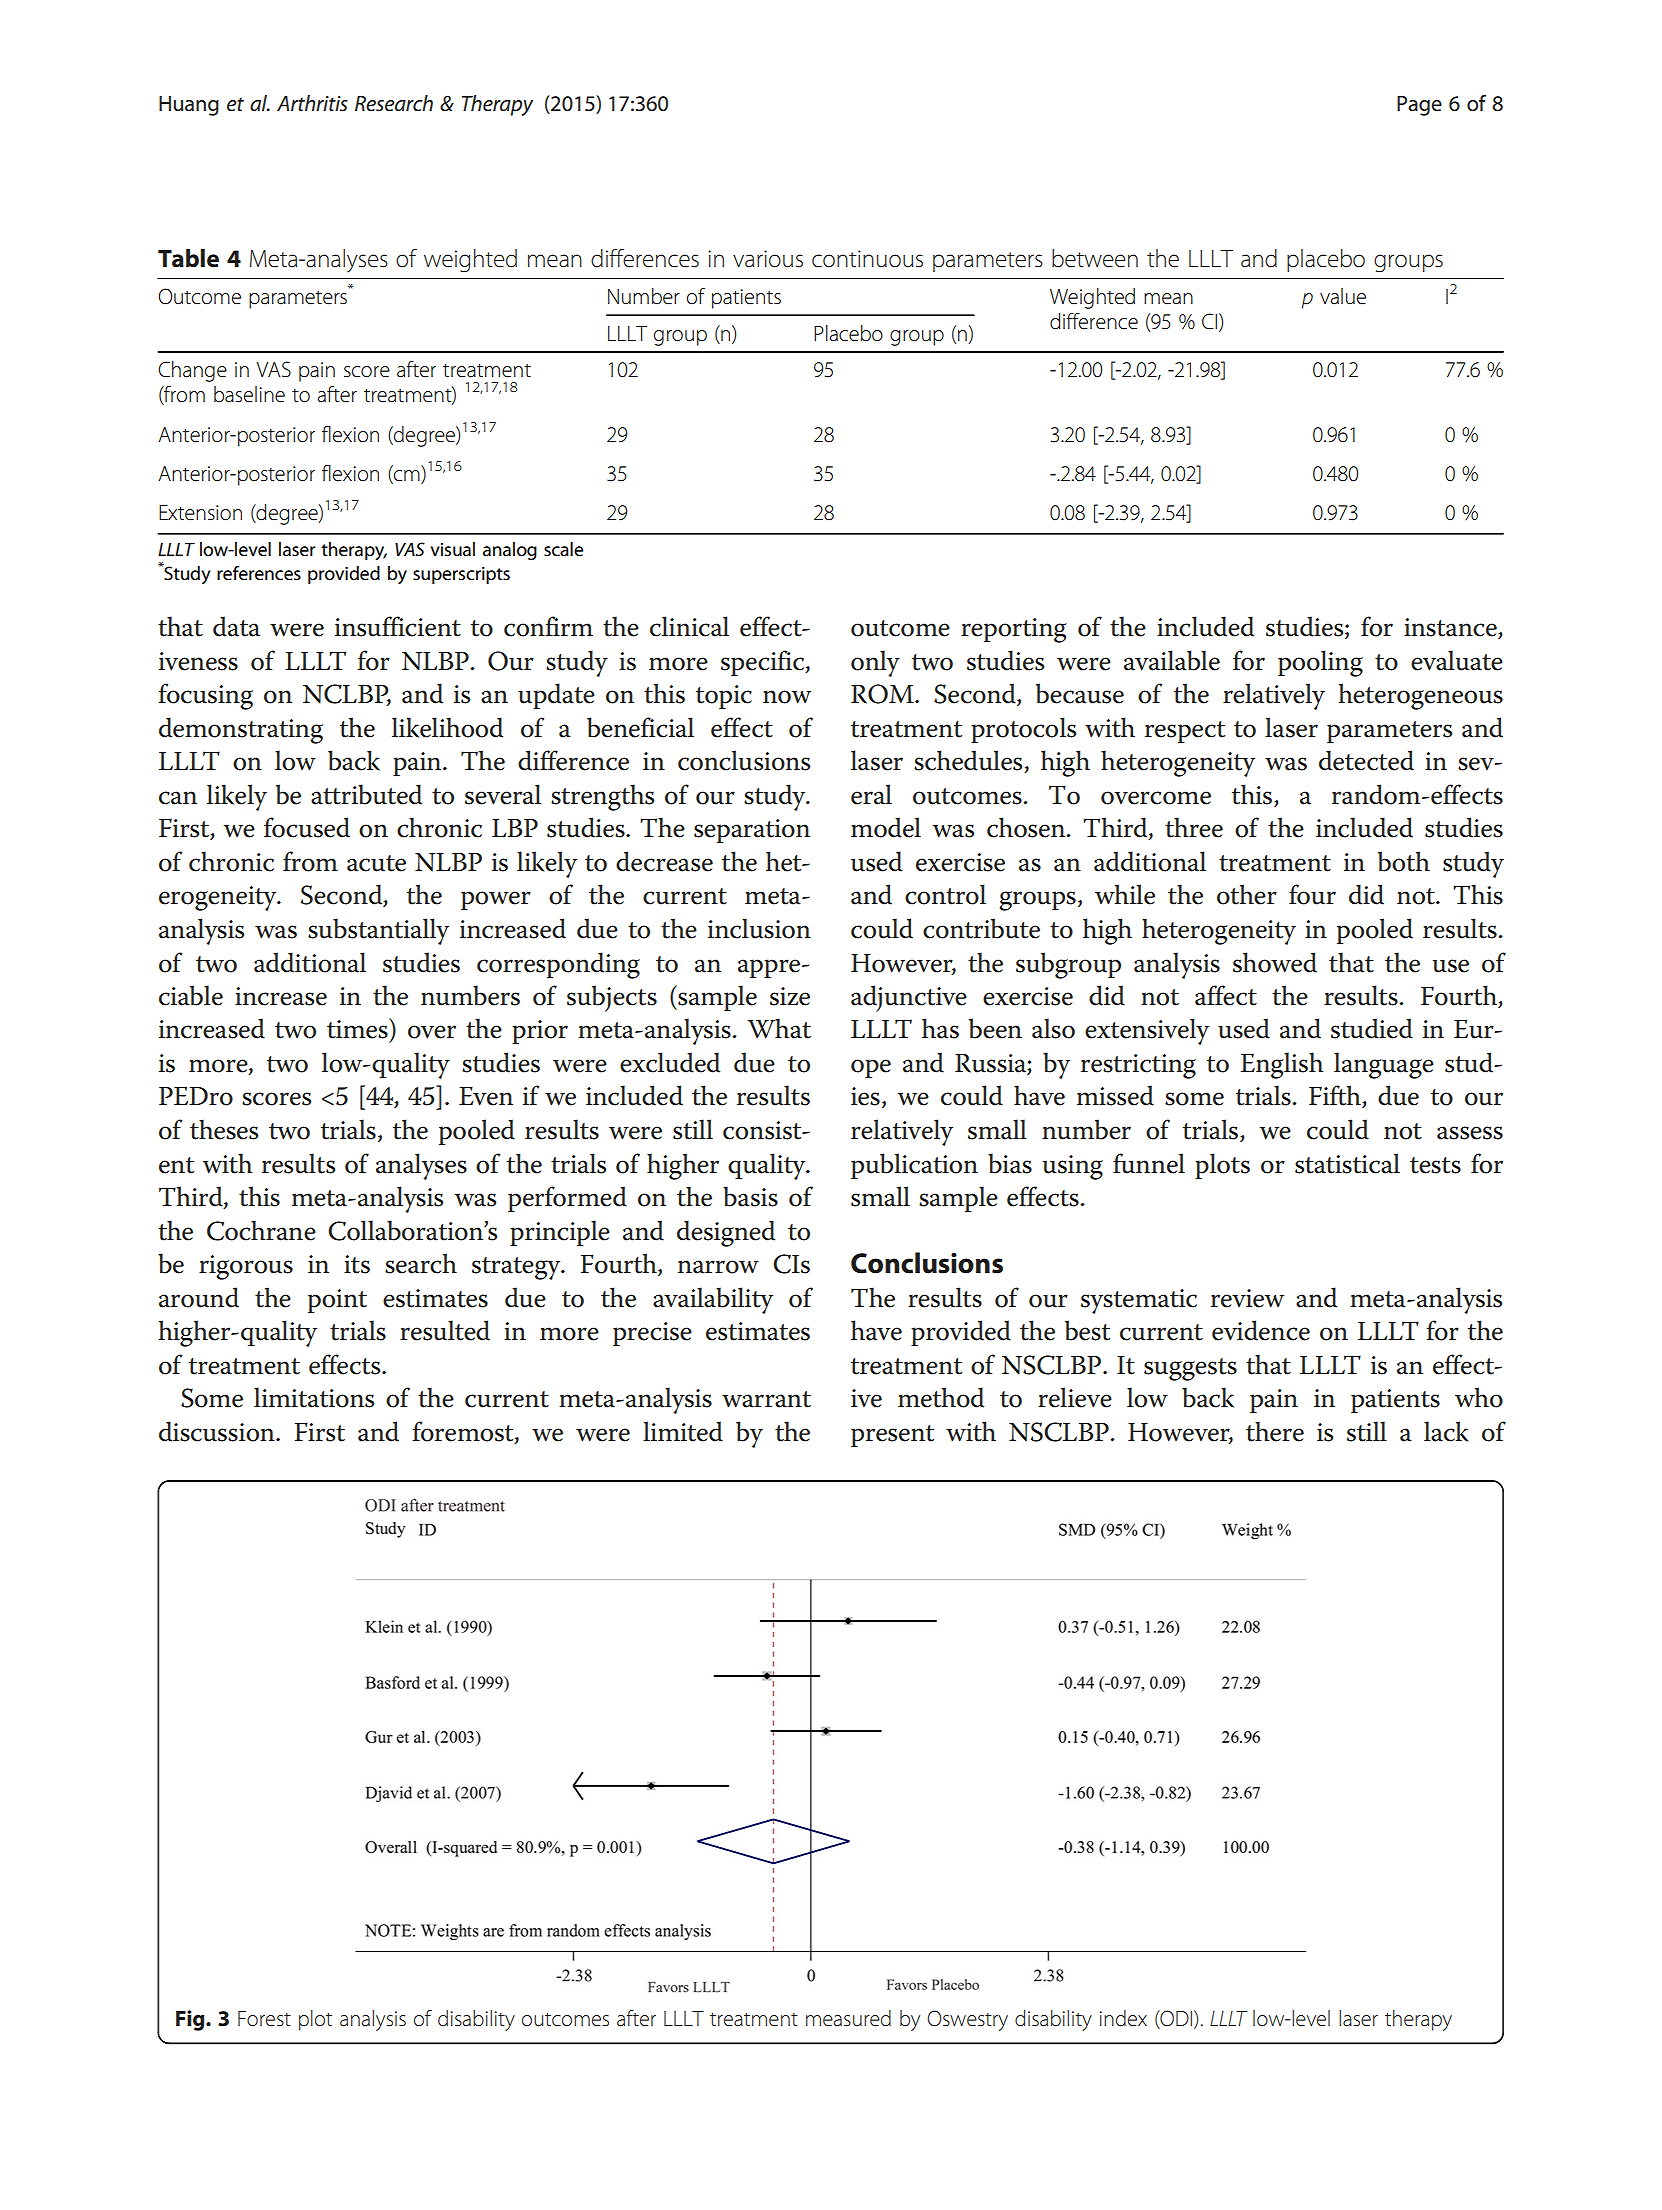 The image size is (1662, 2210). What do you see at coordinates (1282, 1065) in the screenshot?
I see `English` at bounding box center [1282, 1065].
